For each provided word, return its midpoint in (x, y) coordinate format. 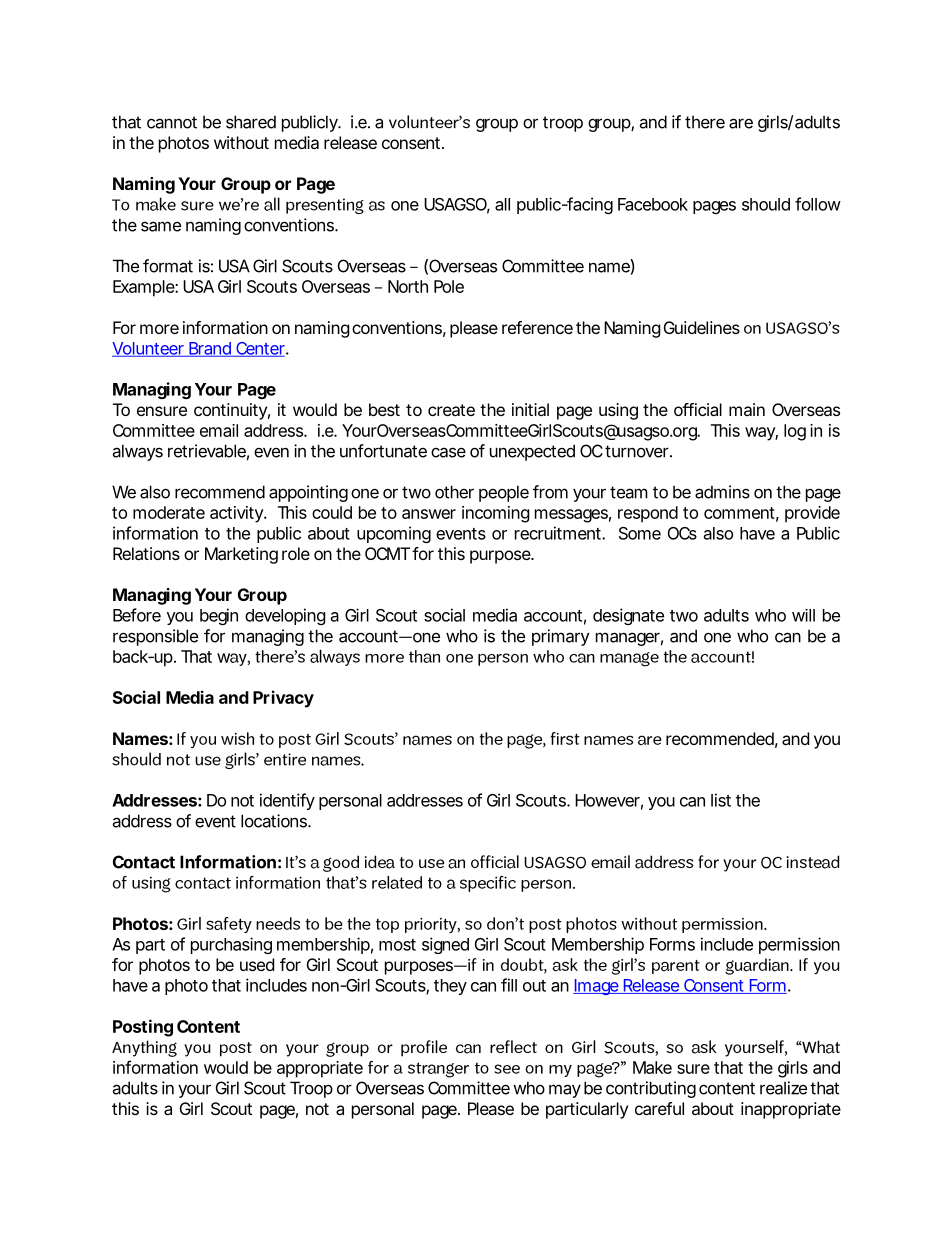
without (241, 142)
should (766, 204)
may (565, 1091)
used (257, 964)
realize (783, 1088)
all (502, 204)
